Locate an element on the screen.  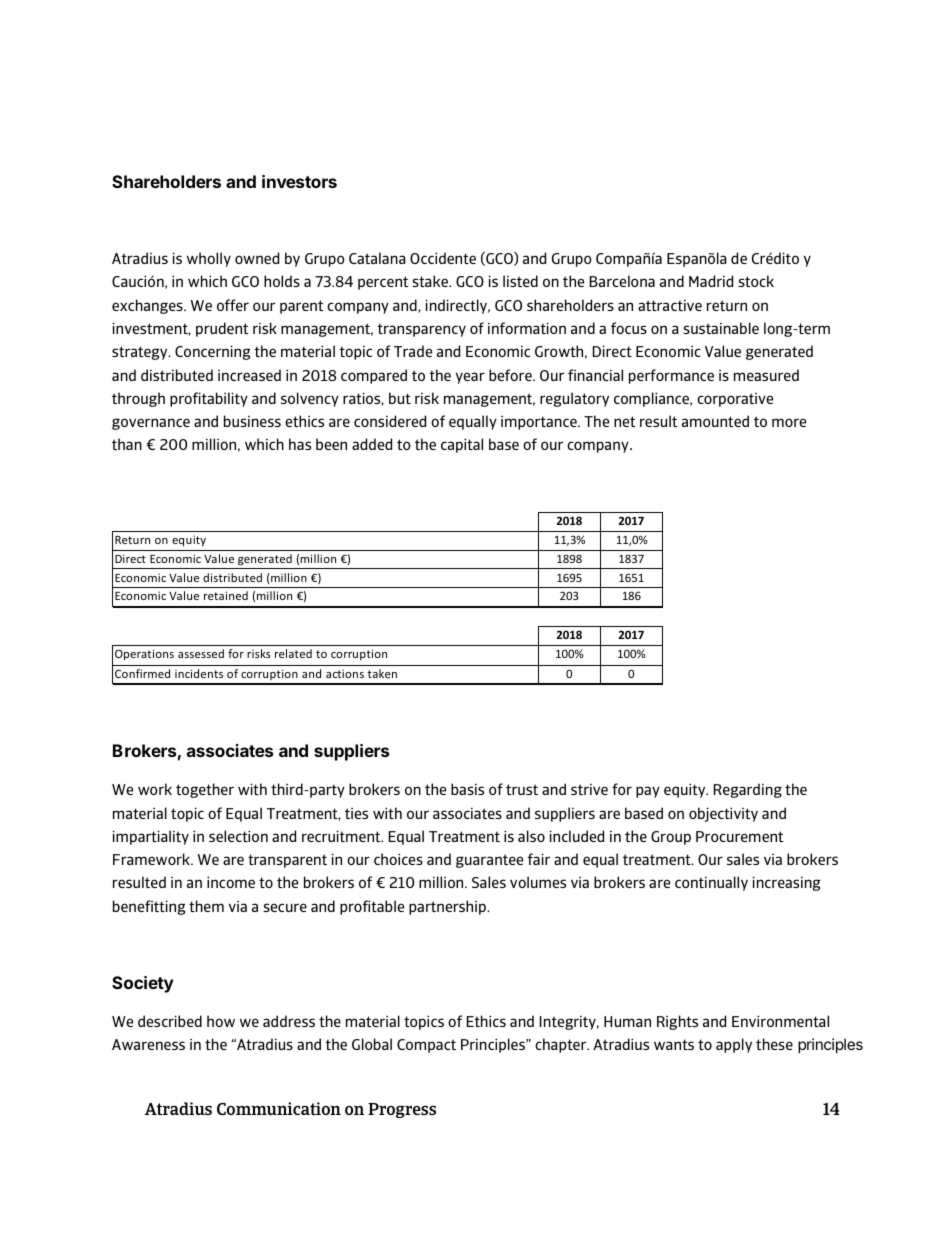
Awareness is located at coordinates (148, 1044).
